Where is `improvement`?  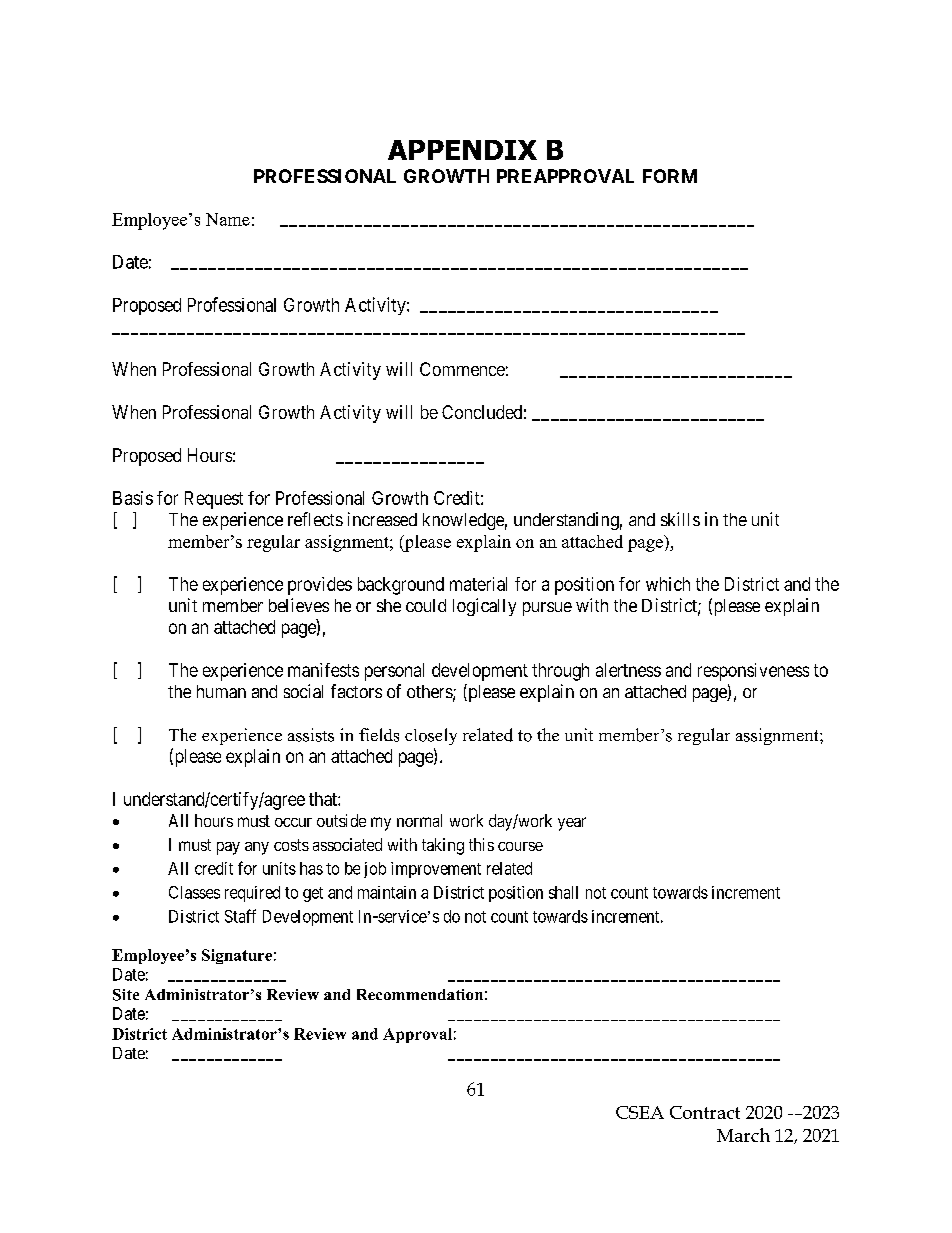 improvement is located at coordinates (436, 870).
